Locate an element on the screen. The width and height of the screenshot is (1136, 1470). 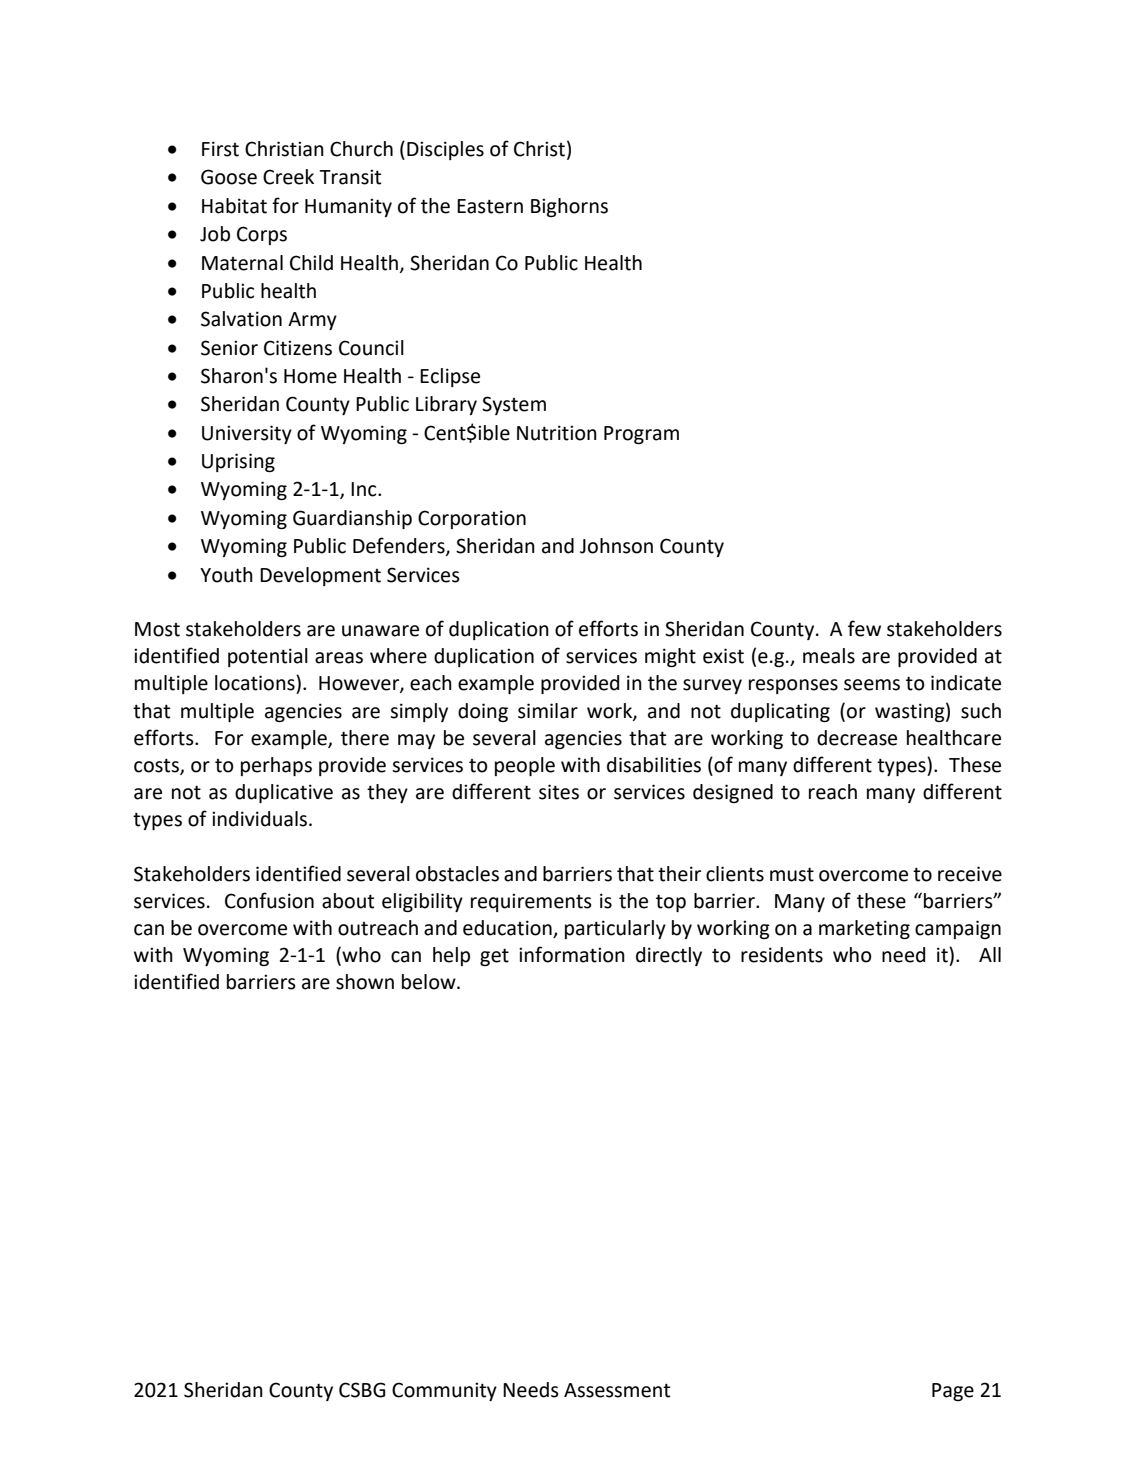
decrease is located at coordinates (857, 738).
